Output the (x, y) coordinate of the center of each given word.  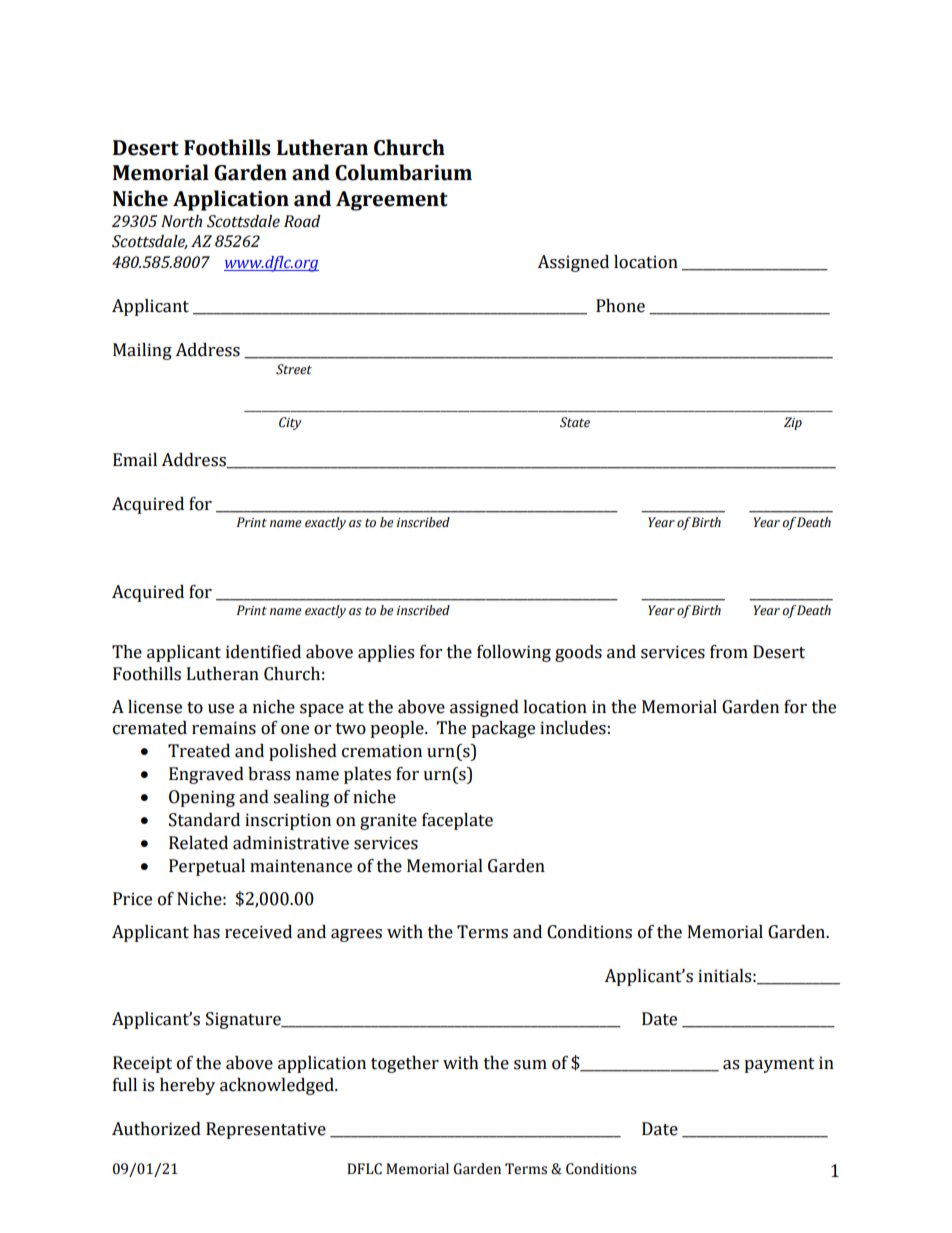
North (181, 221)
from (729, 652)
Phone (620, 306)
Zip (793, 423)
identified (263, 652)
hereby (187, 1086)
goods (578, 653)
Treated (199, 751)
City (290, 423)
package (503, 729)
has (206, 932)
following (514, 653)
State (575, 422)
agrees (356, 935)
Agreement (392, 201)
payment (779, 1065)
